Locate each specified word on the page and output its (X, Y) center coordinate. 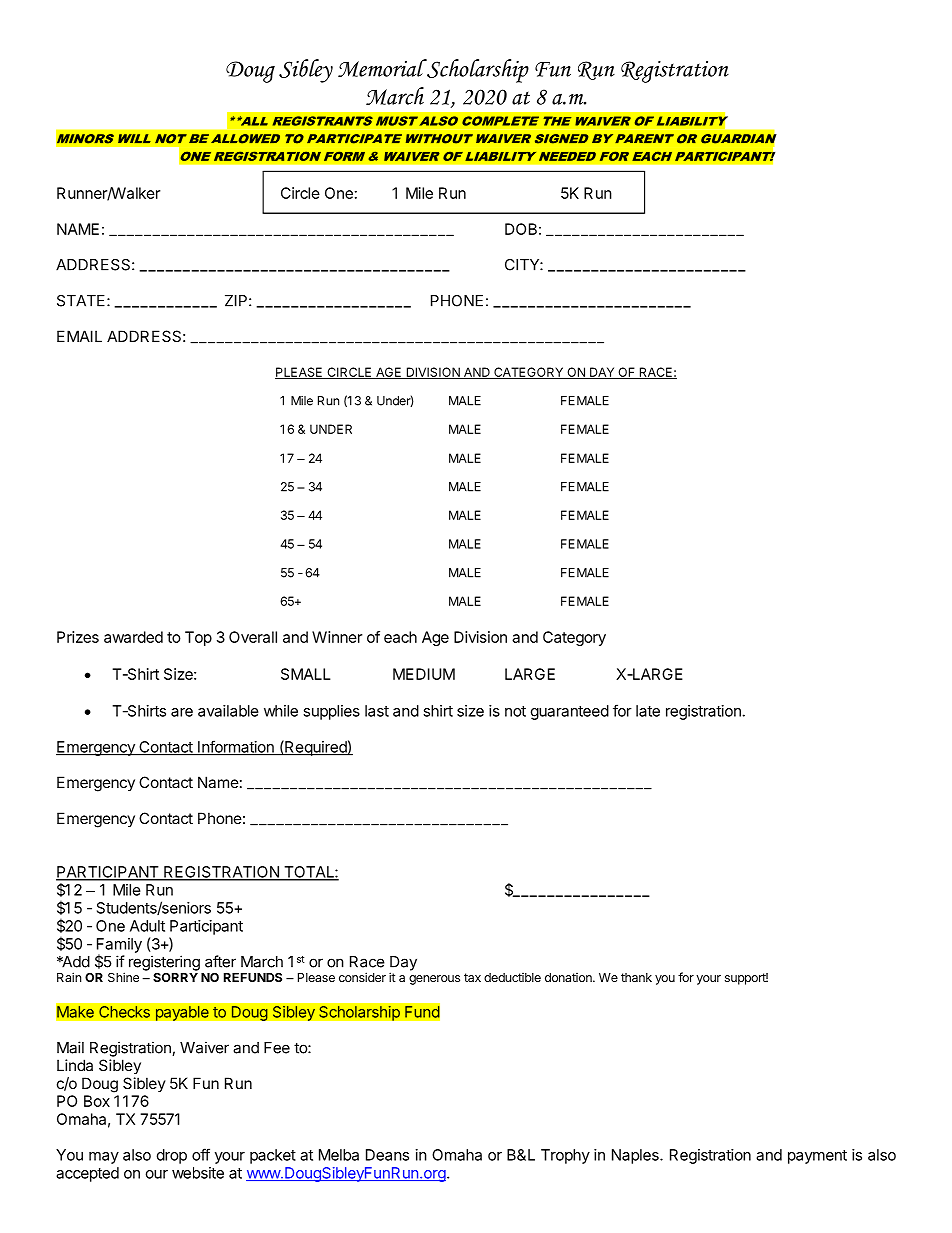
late (648, 711)
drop (172, 1156)
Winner (337, 637)
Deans (387, 1155)
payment (817, 1157)
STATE (81, 301)
